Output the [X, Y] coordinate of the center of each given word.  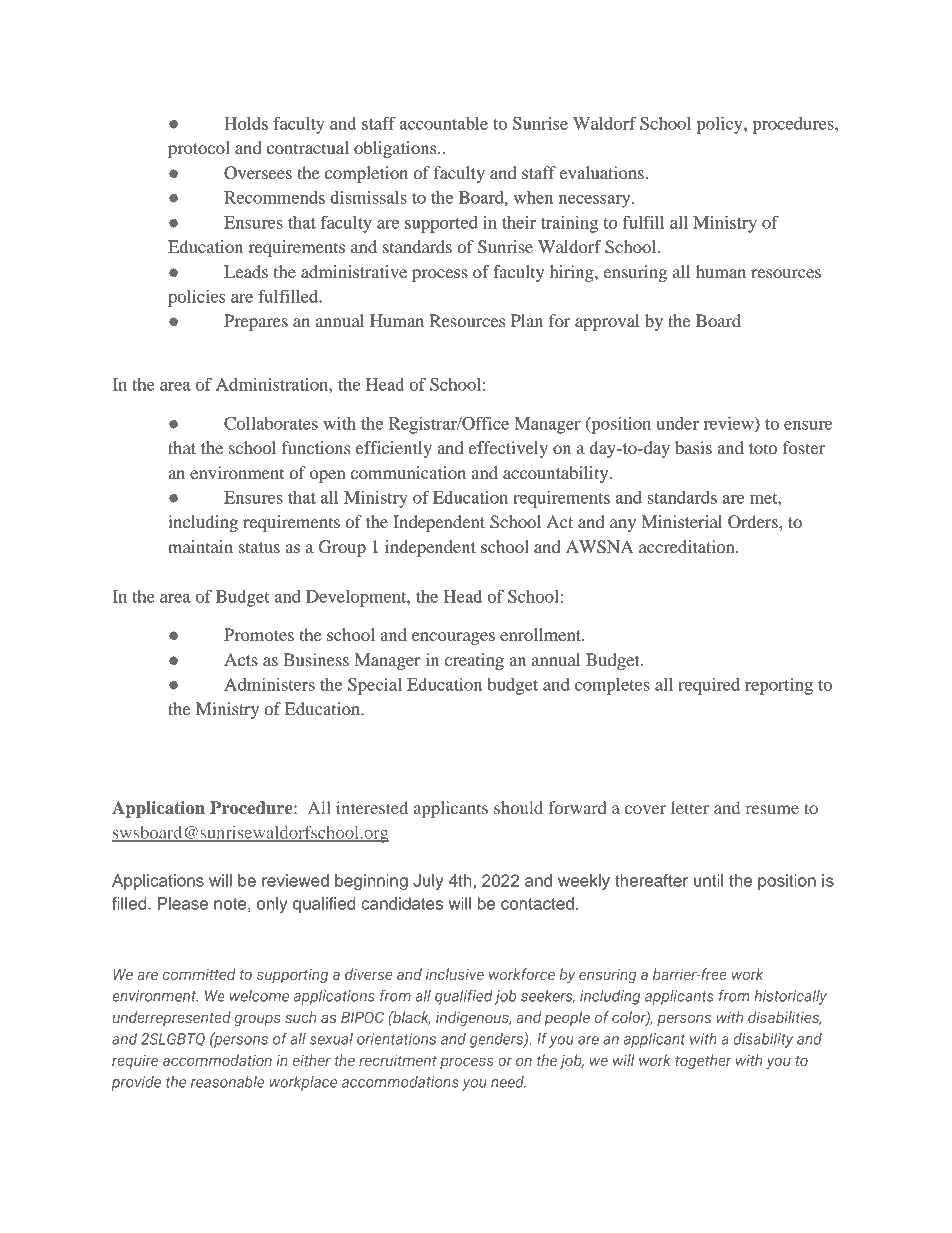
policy [720, 125]
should [518, 807]
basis [693, 447]
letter [690, 807]
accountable [444, 123]
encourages [453, 638]
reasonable [227, 1082]
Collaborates [271, 423]
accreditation [688, 546]
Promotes [259, 634]
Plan [527, 320]
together [703, 1061]
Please [183, 903]
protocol [199, 149]
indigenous [473, 1018]
